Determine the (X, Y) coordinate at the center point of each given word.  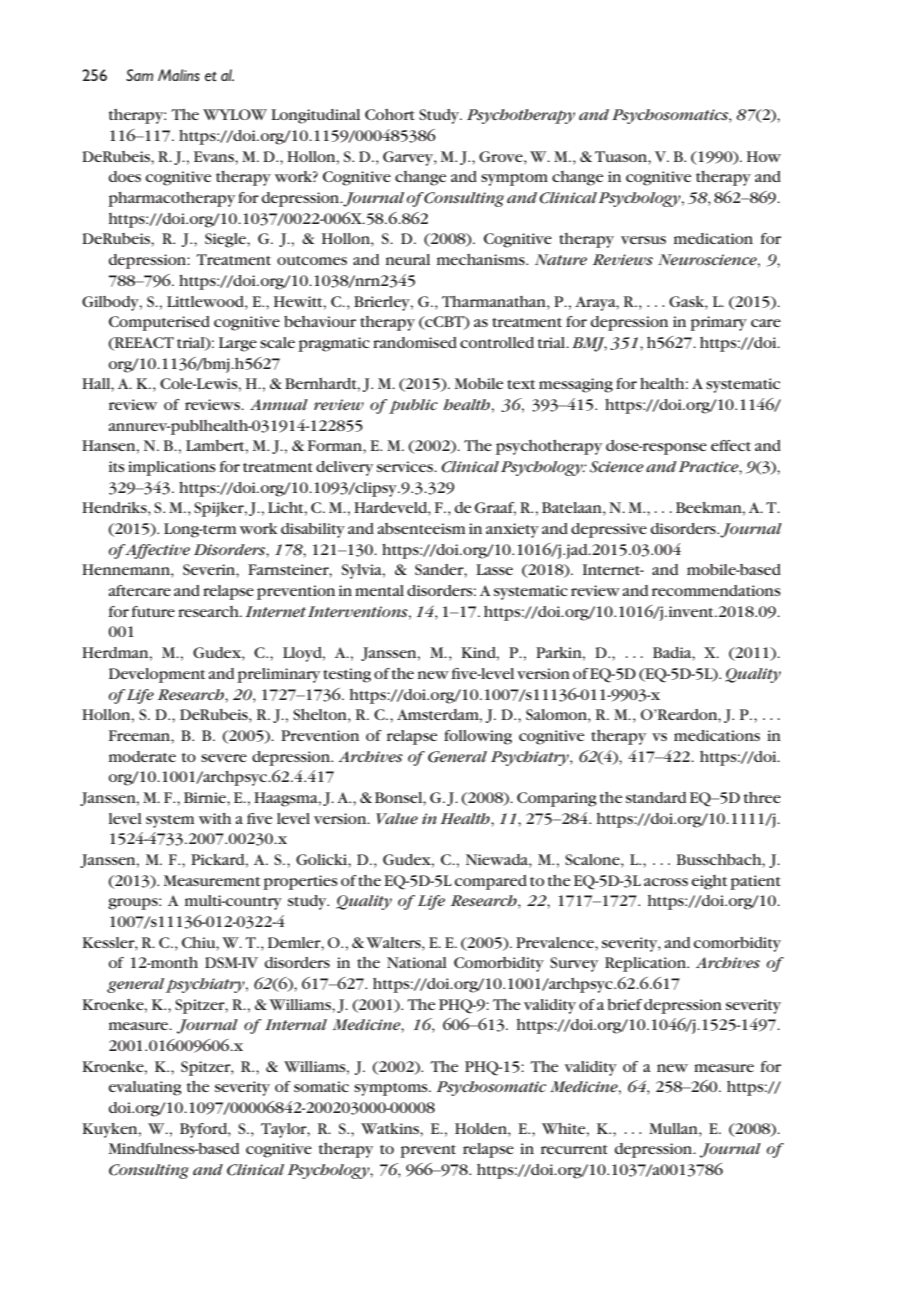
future (153, 611)
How (764, 156)
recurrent (574, 1149)
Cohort (390, 114)
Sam (139, 75)
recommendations (716, 590)
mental (379, 590)
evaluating (145, 1088)
